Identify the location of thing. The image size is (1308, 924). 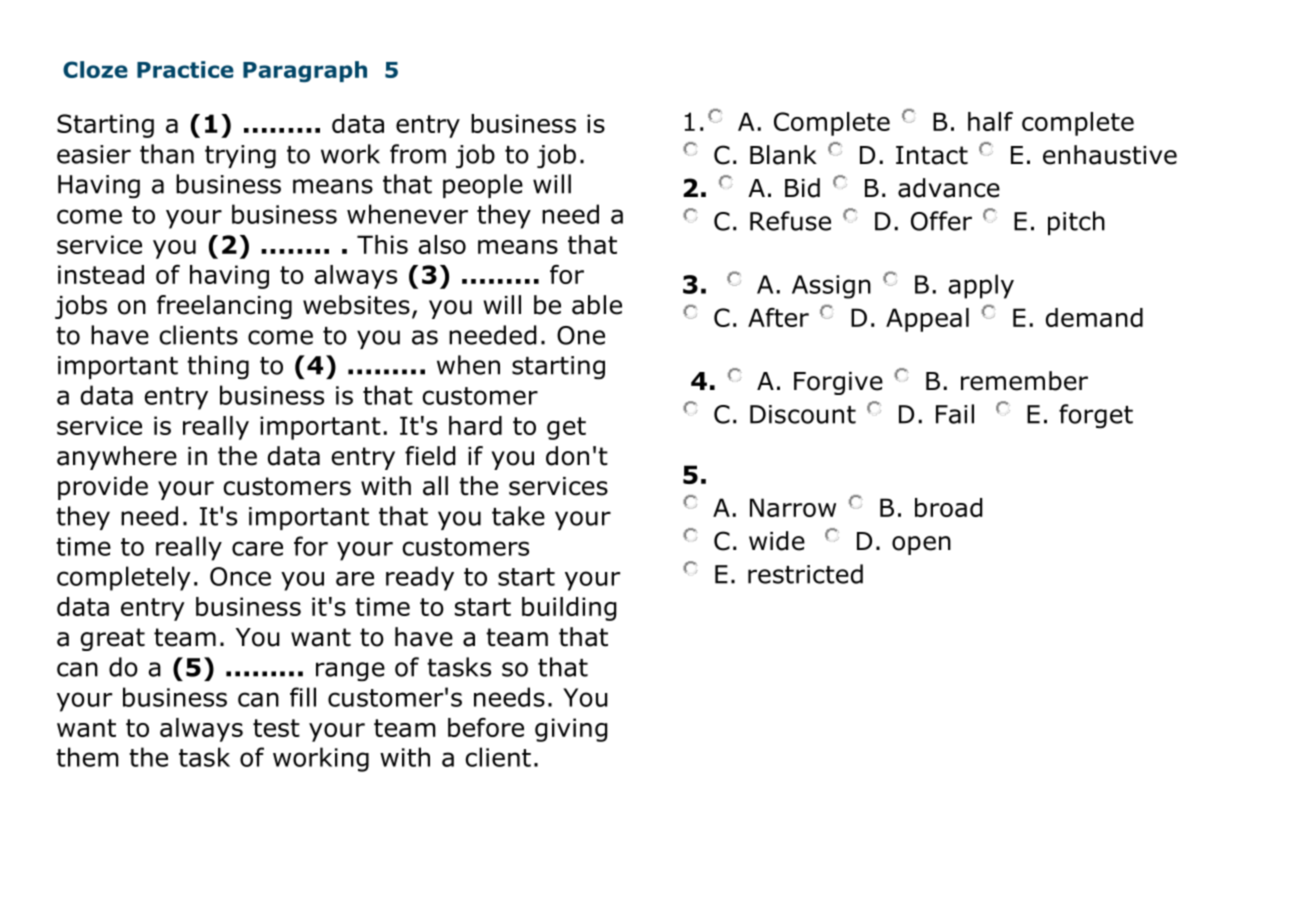
(218, 367).
